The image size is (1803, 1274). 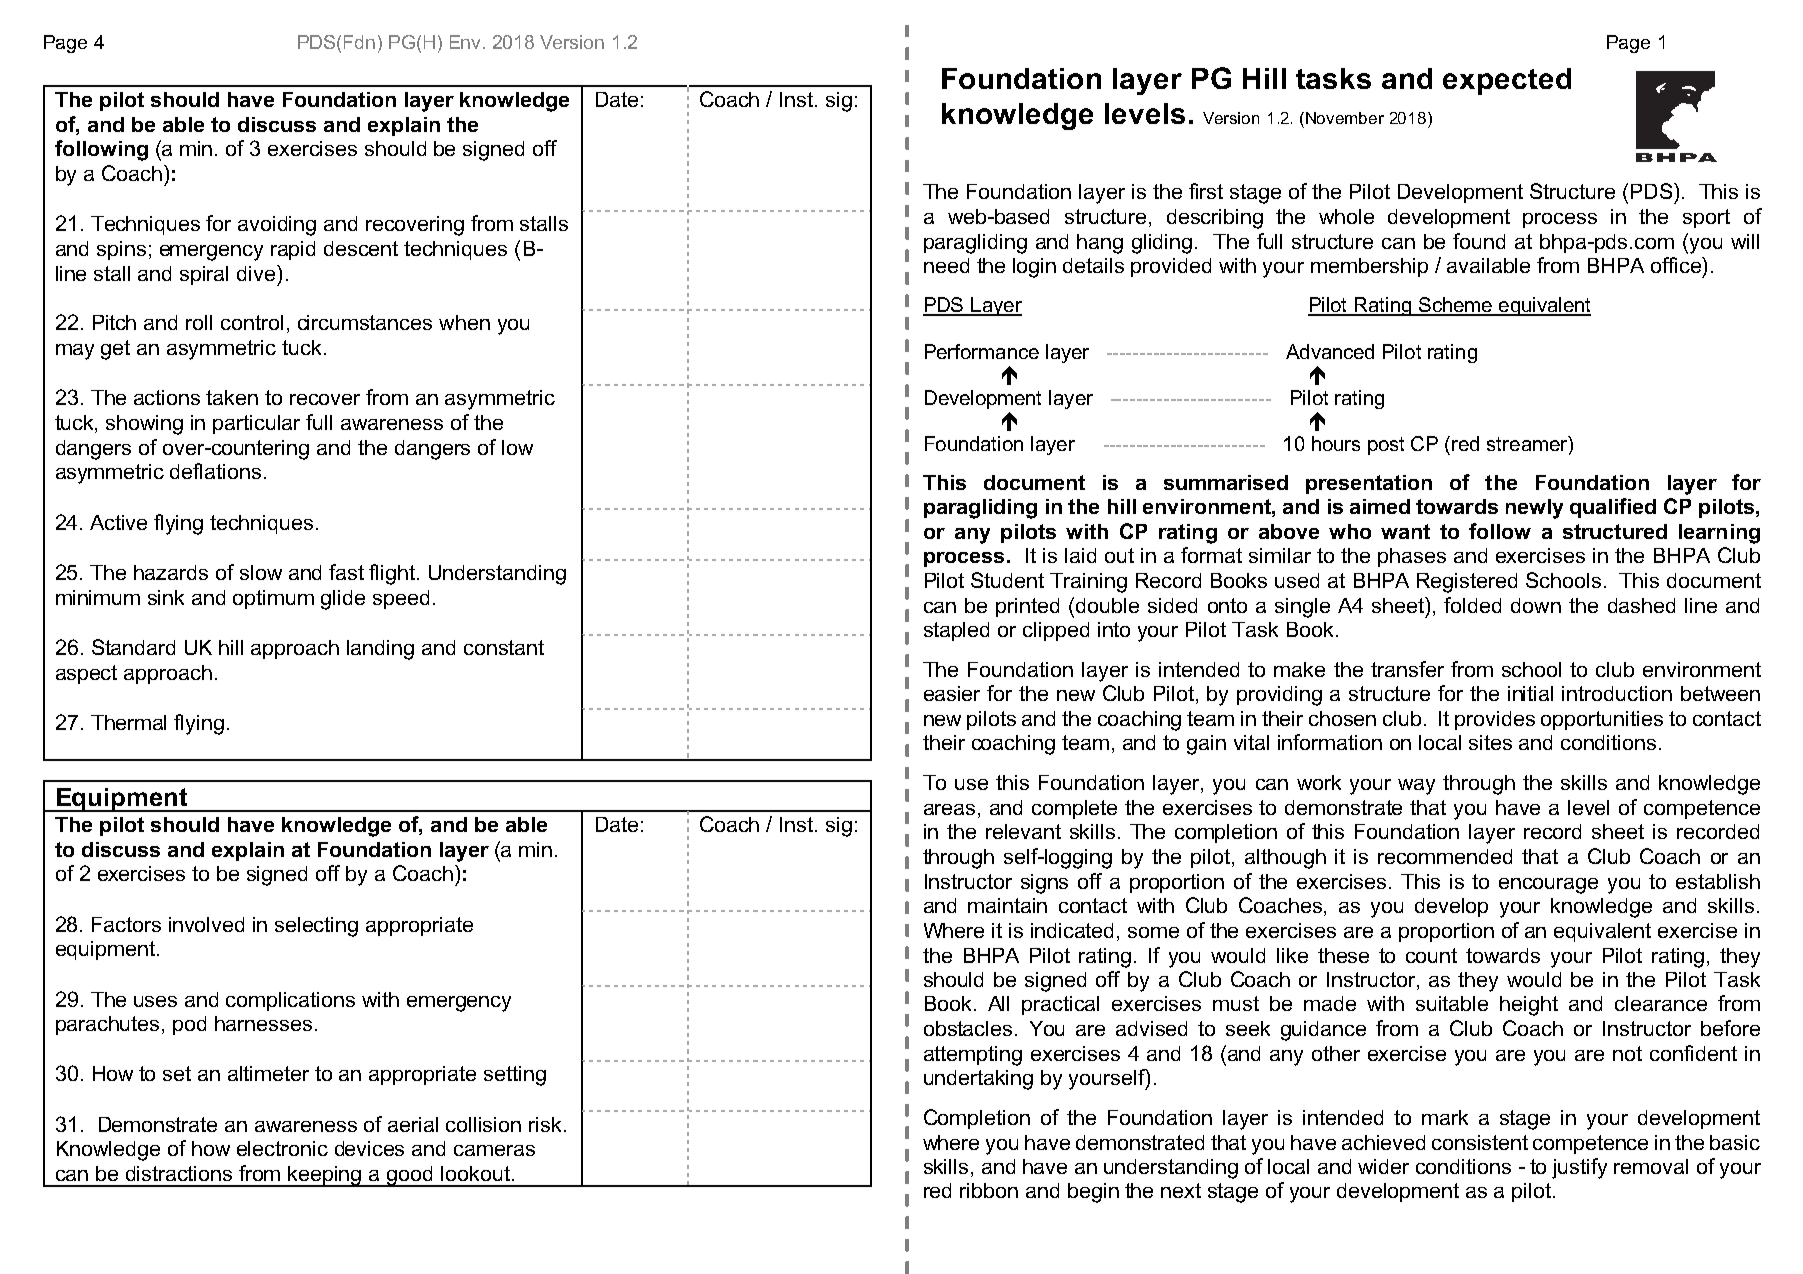 What do you see at coordinates (1579, 1168) in the screenshot?
I see `justify` at bounding box center [1579, 1168].
